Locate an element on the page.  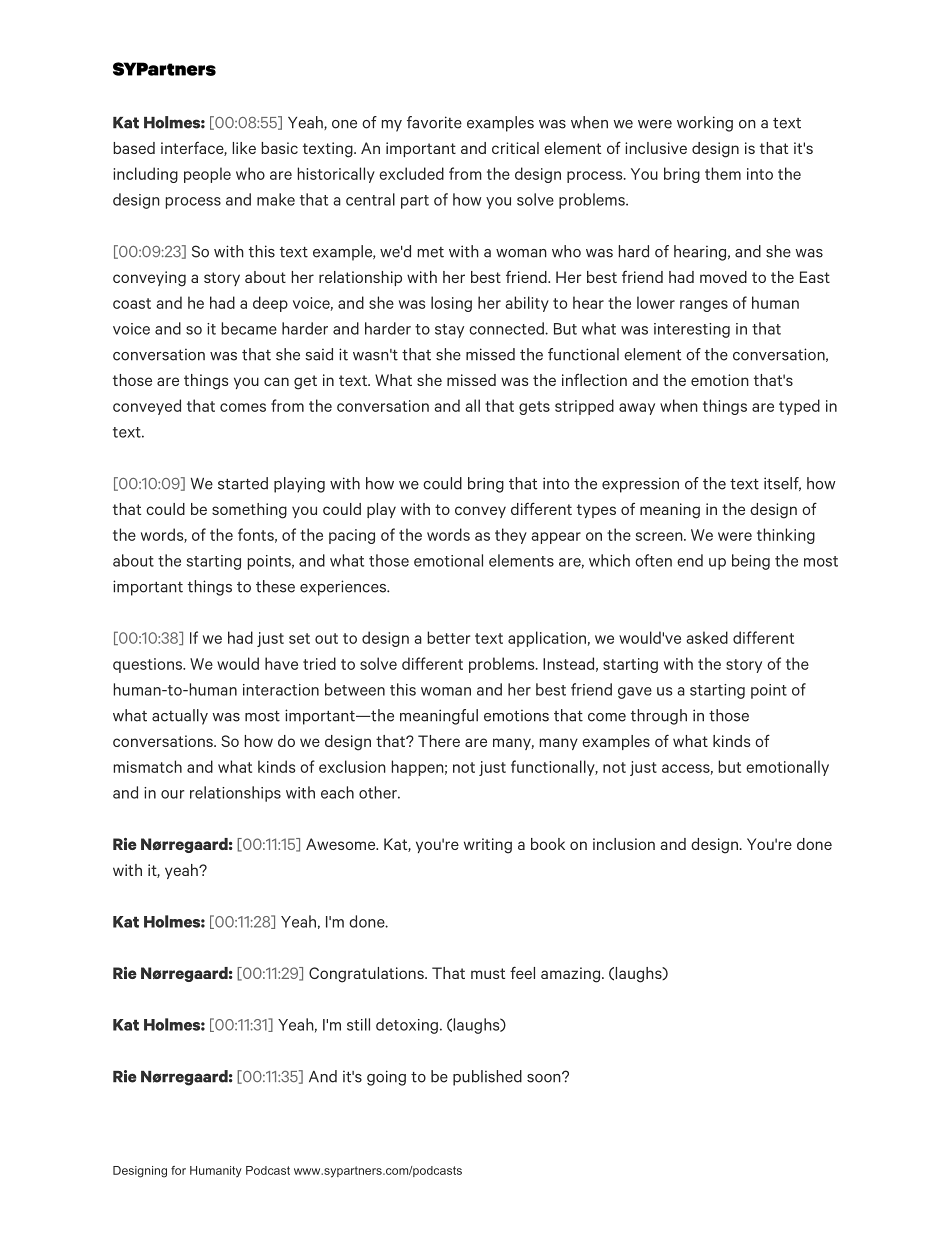
can is located at coordinates (276, 381).
